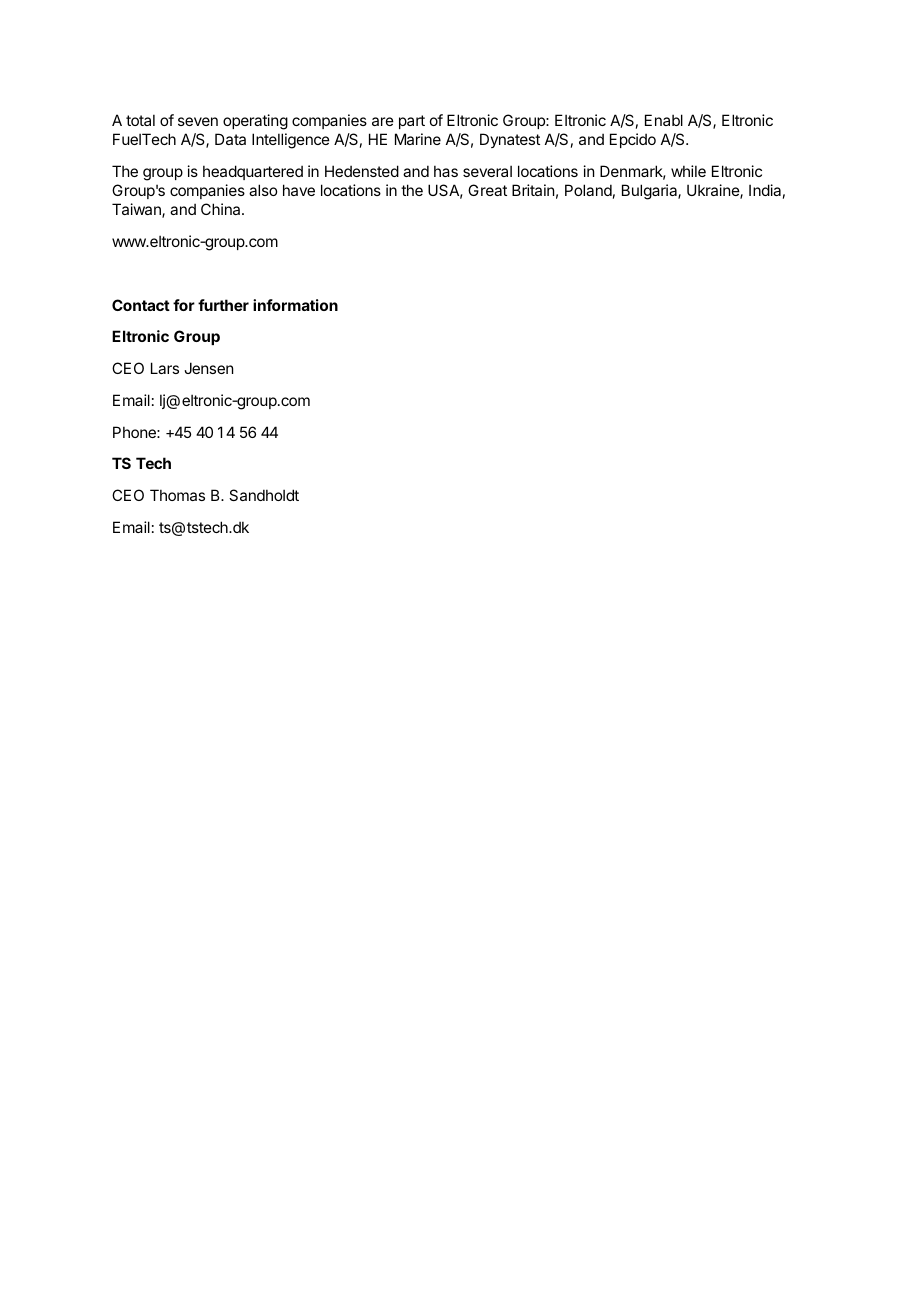  I want to click on Contact, so click(141, 305).
